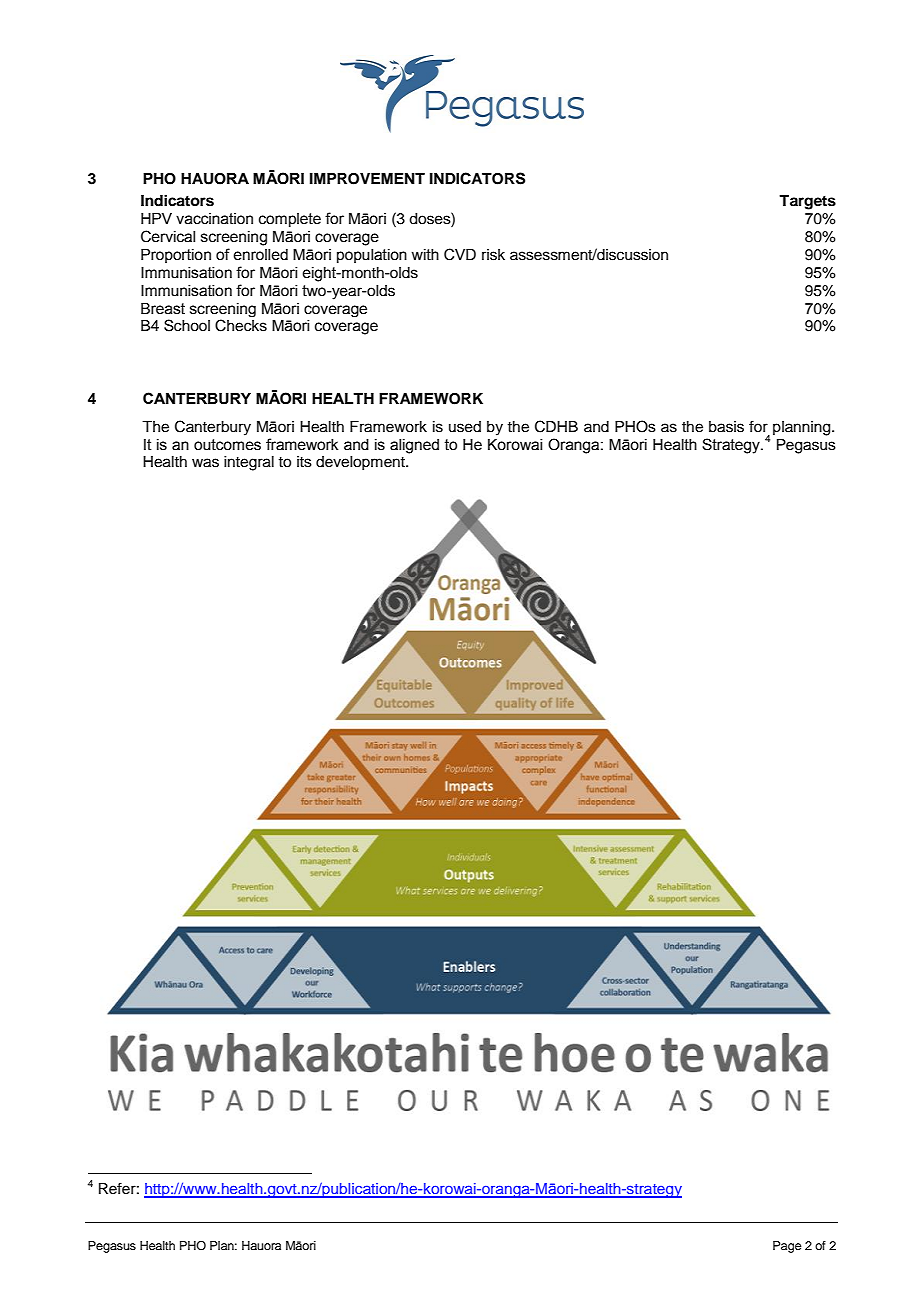 The height and width of the page is (1308, 924). What do you see at coordinates (414, 446) in the page?
I see `aligned` at bounding box center [414, 446].
